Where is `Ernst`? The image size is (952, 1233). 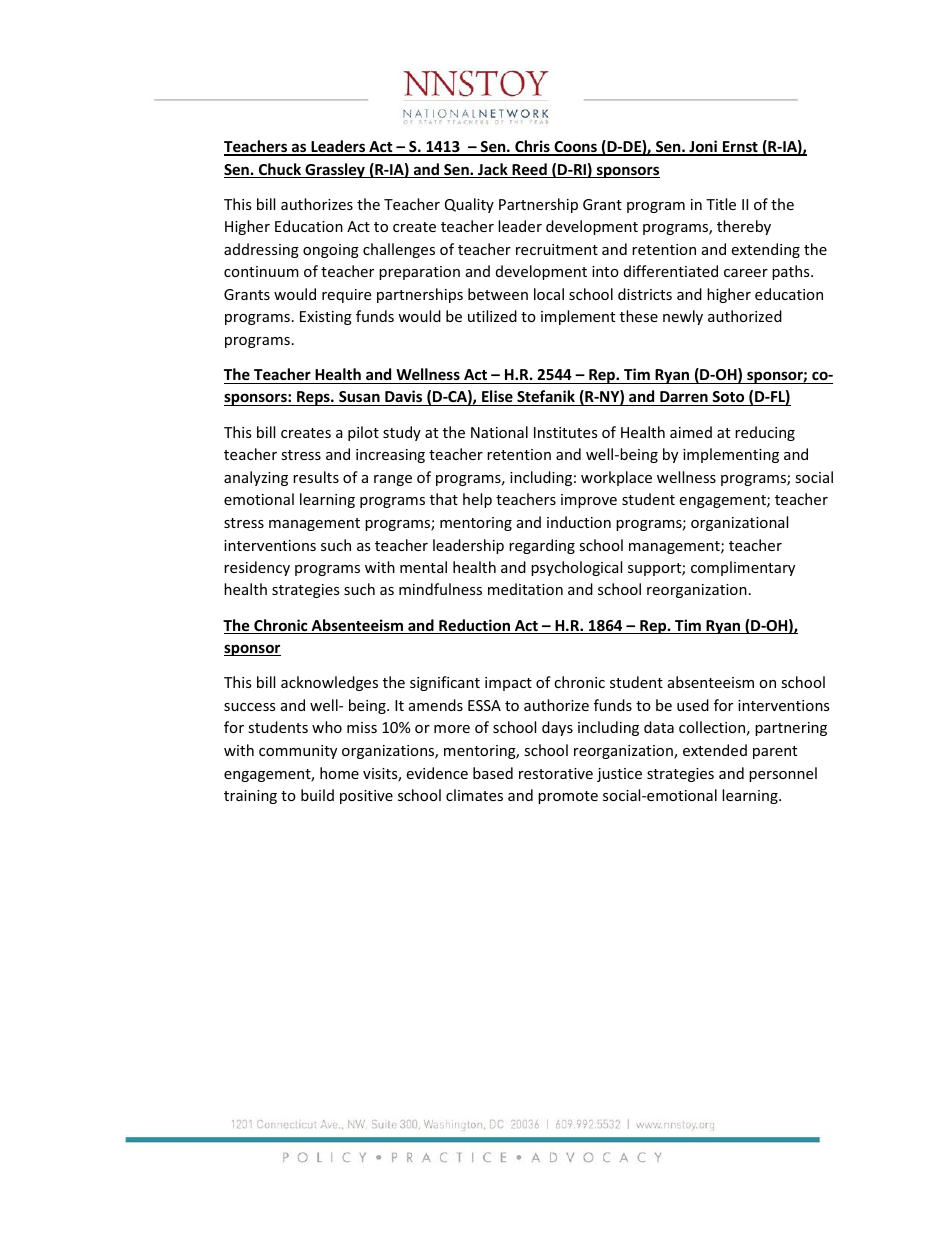 Ernst is located at coordinates (740, 148).
